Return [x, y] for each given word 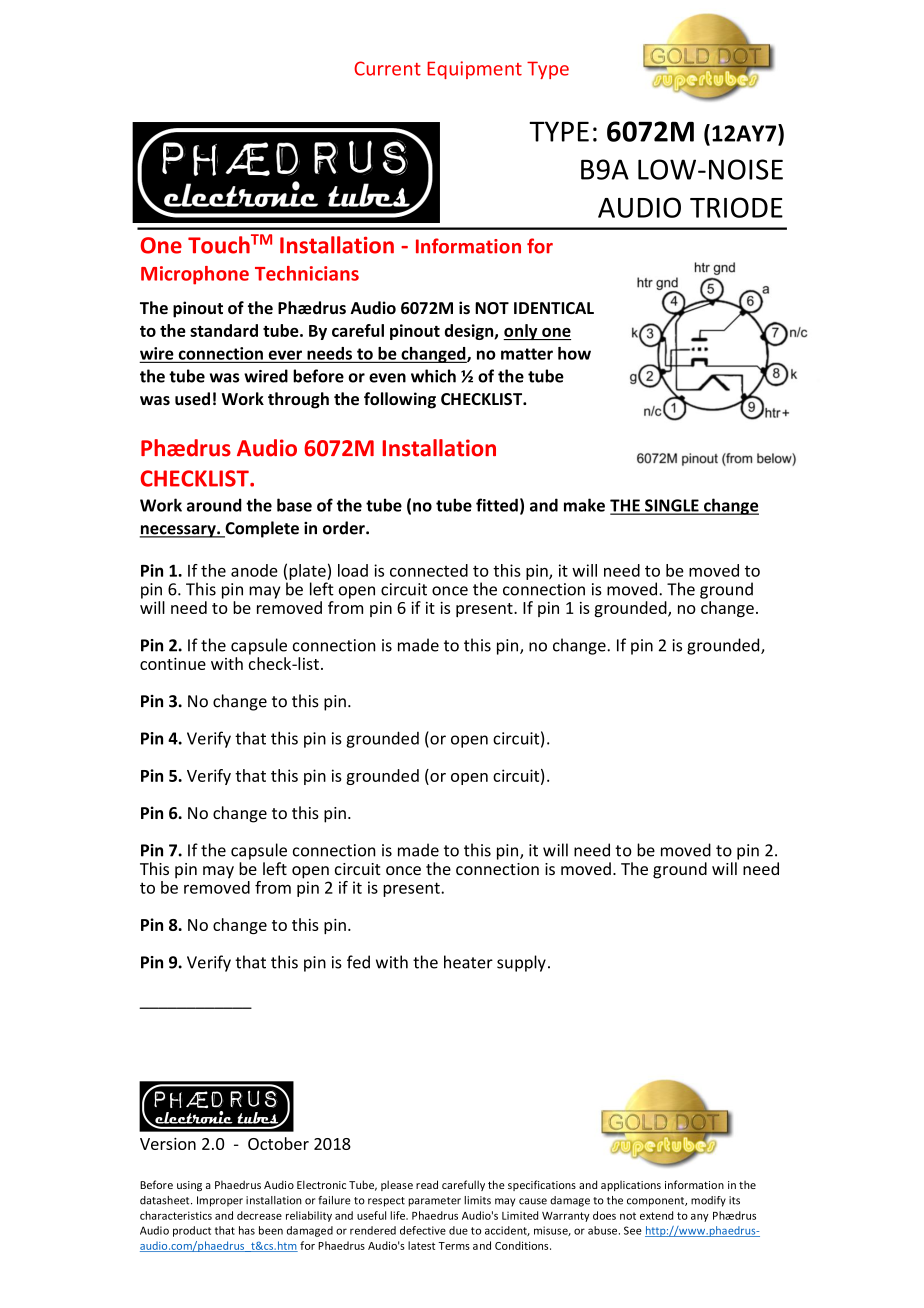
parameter [434, 1202]
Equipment [474, 70]
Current [387, 68]
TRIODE [736, 207]
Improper [220, 1201]
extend [656, 1215]
